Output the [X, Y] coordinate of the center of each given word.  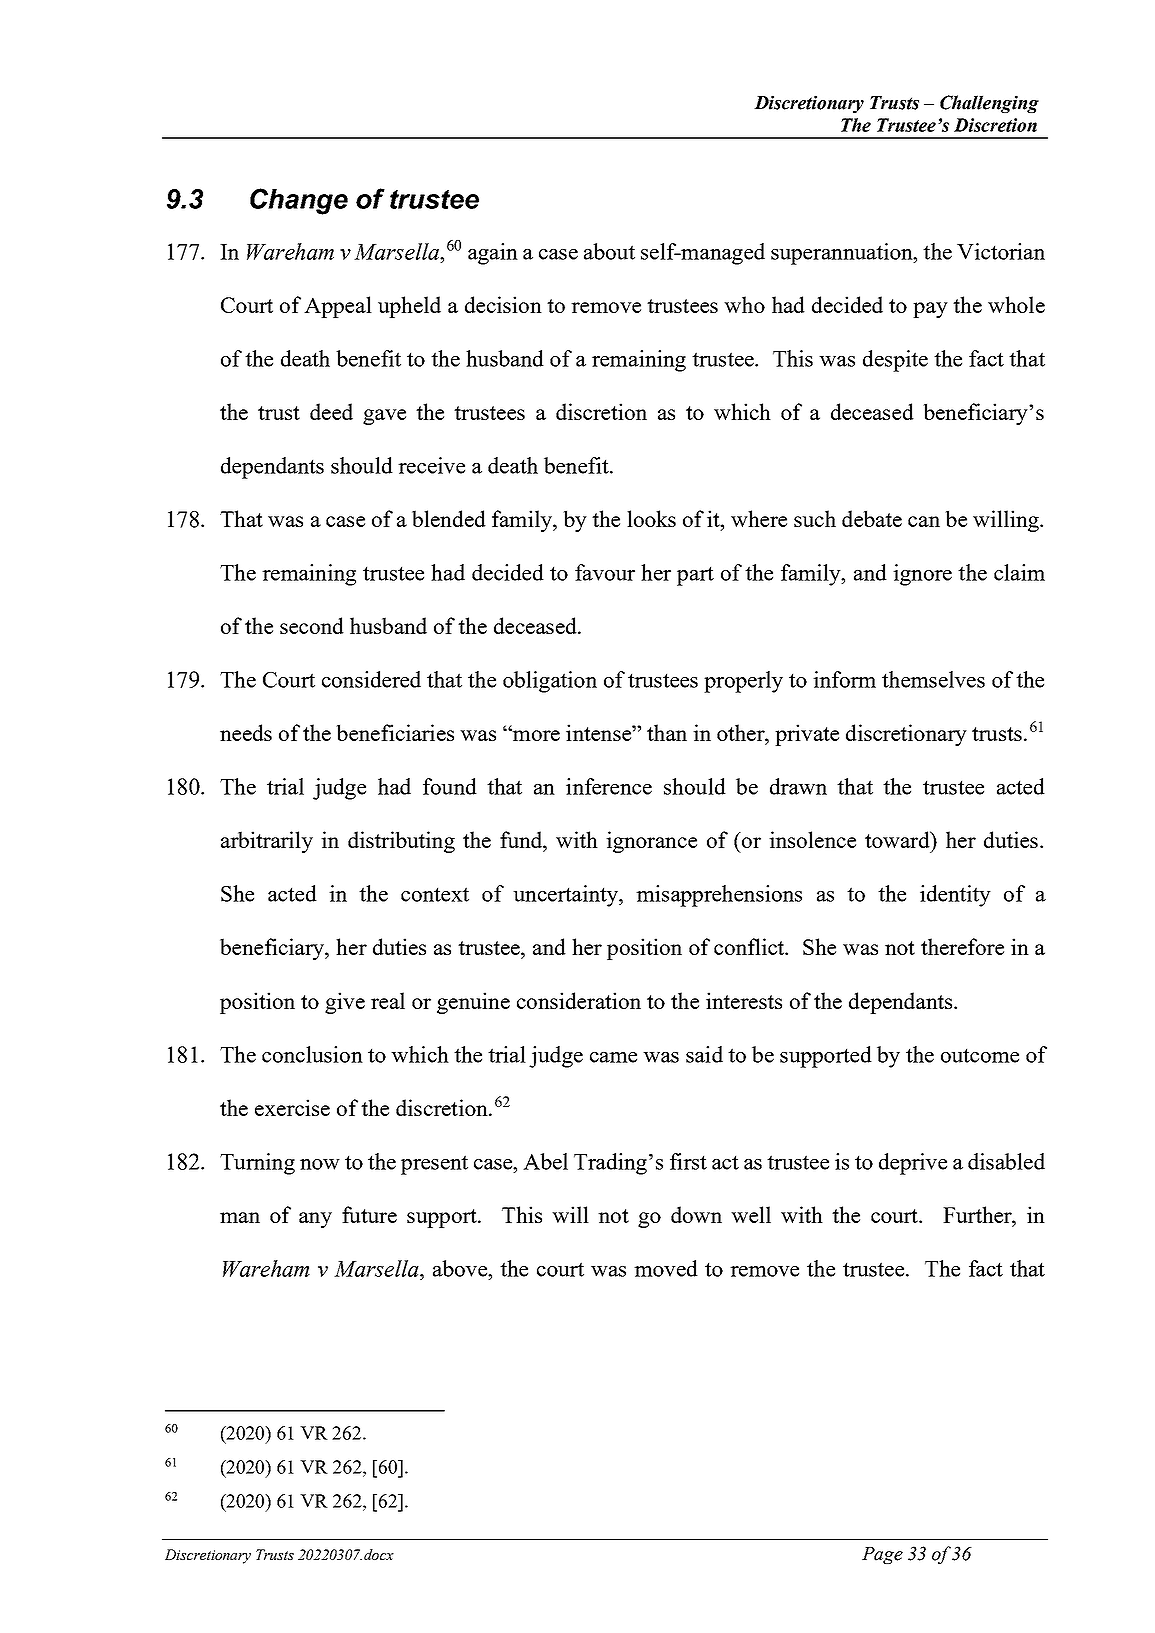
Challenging [989, 104]
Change [299, 201]
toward [898, 839]
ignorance [651, 842]
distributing [401, 842]
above [461, 1268]
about [609, 251]
